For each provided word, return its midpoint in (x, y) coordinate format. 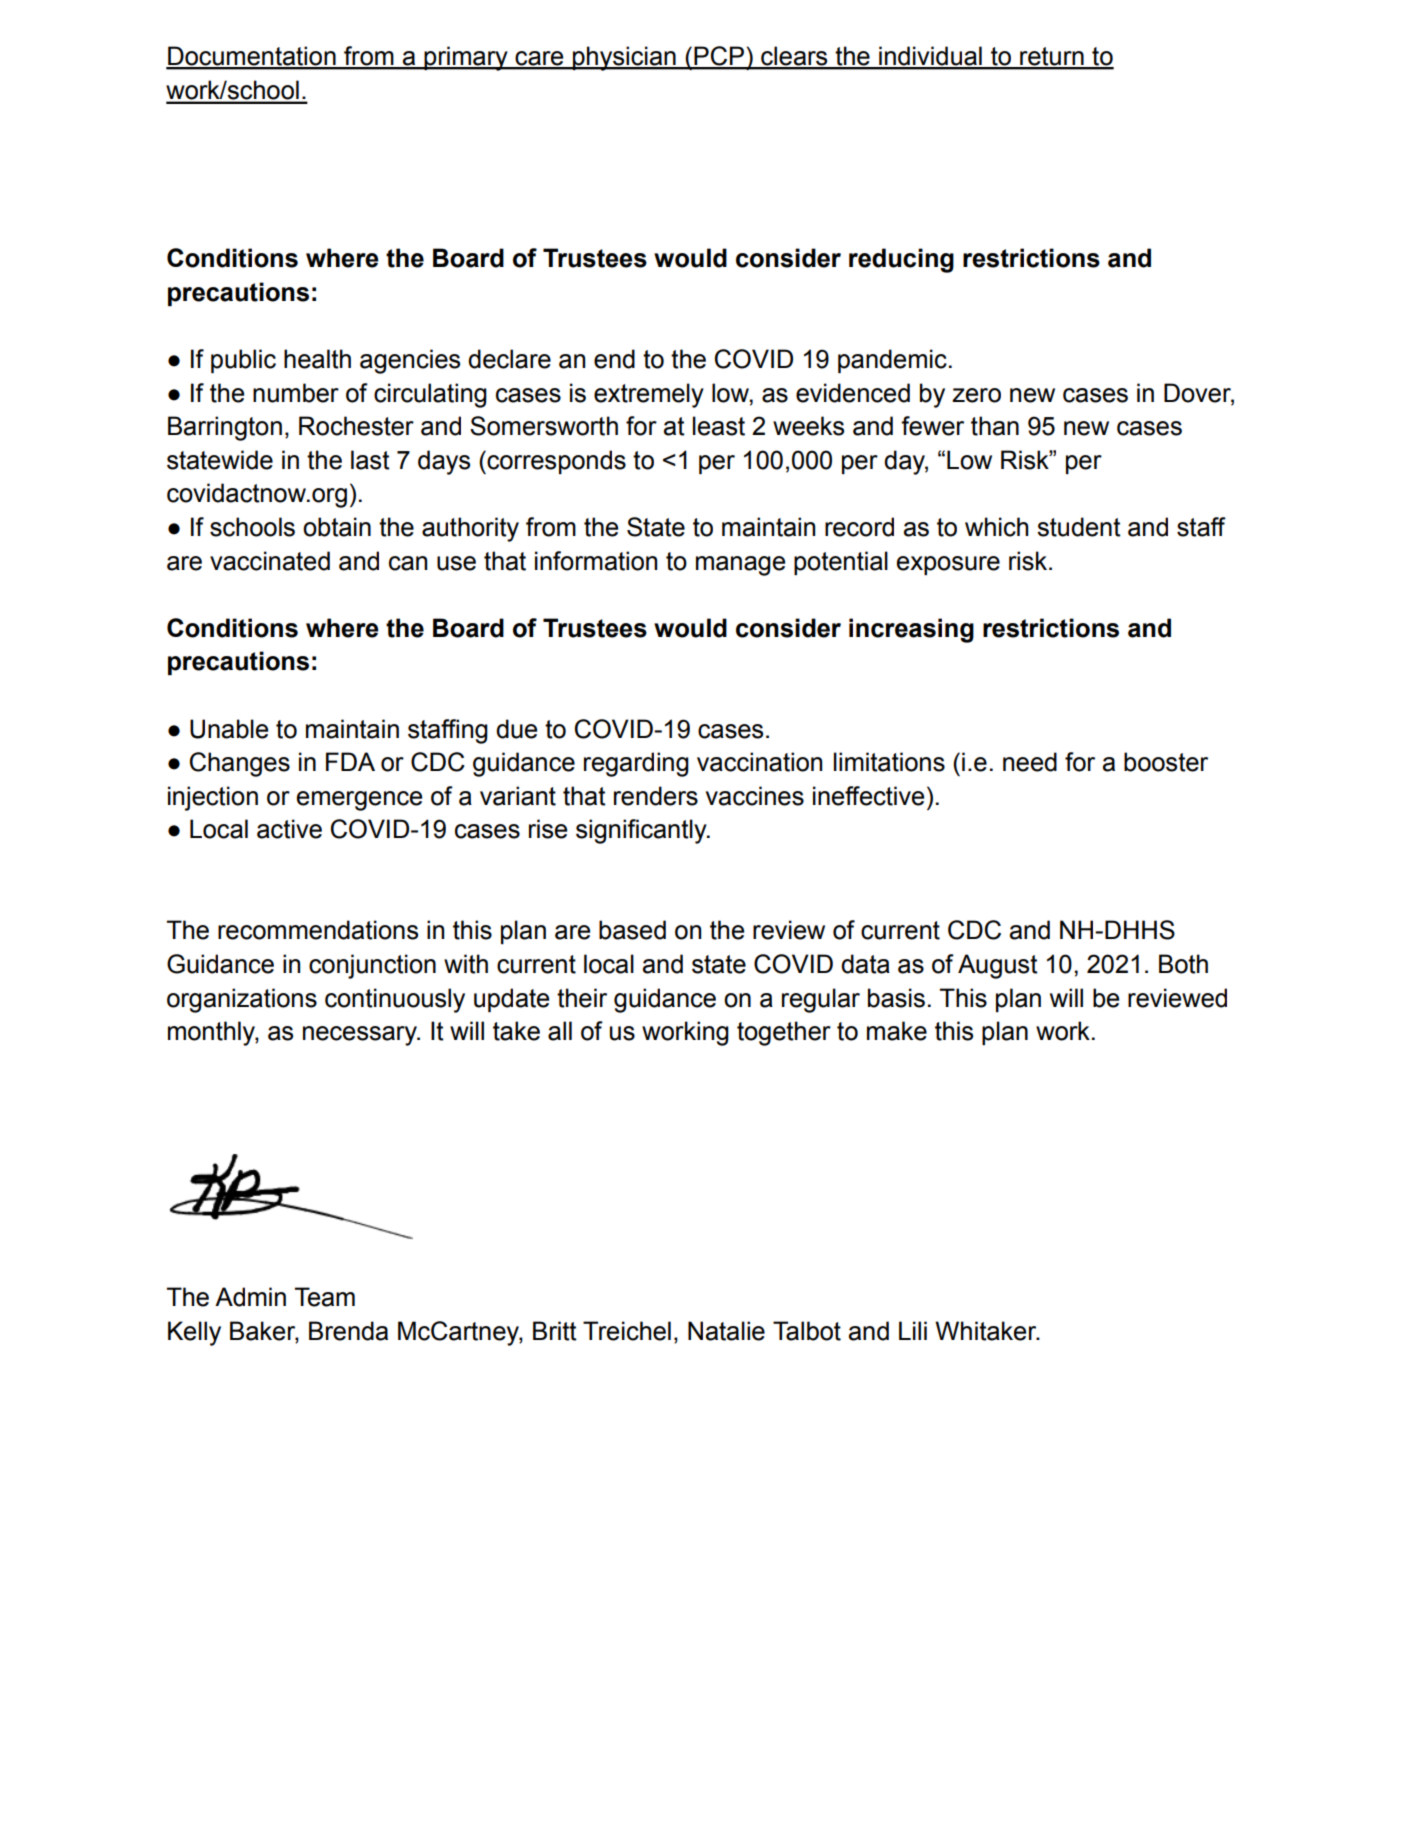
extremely (649, 395)
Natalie (726, 1331)
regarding (636, 764)
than (995, 426)
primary (466, 58)
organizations (242, 1000)
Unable (229, 729)
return (1052, 57)
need (1030, 762)
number (296, 393)
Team (325, 1297)
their (582, 998)
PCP (719, 57)
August (998, 966)
